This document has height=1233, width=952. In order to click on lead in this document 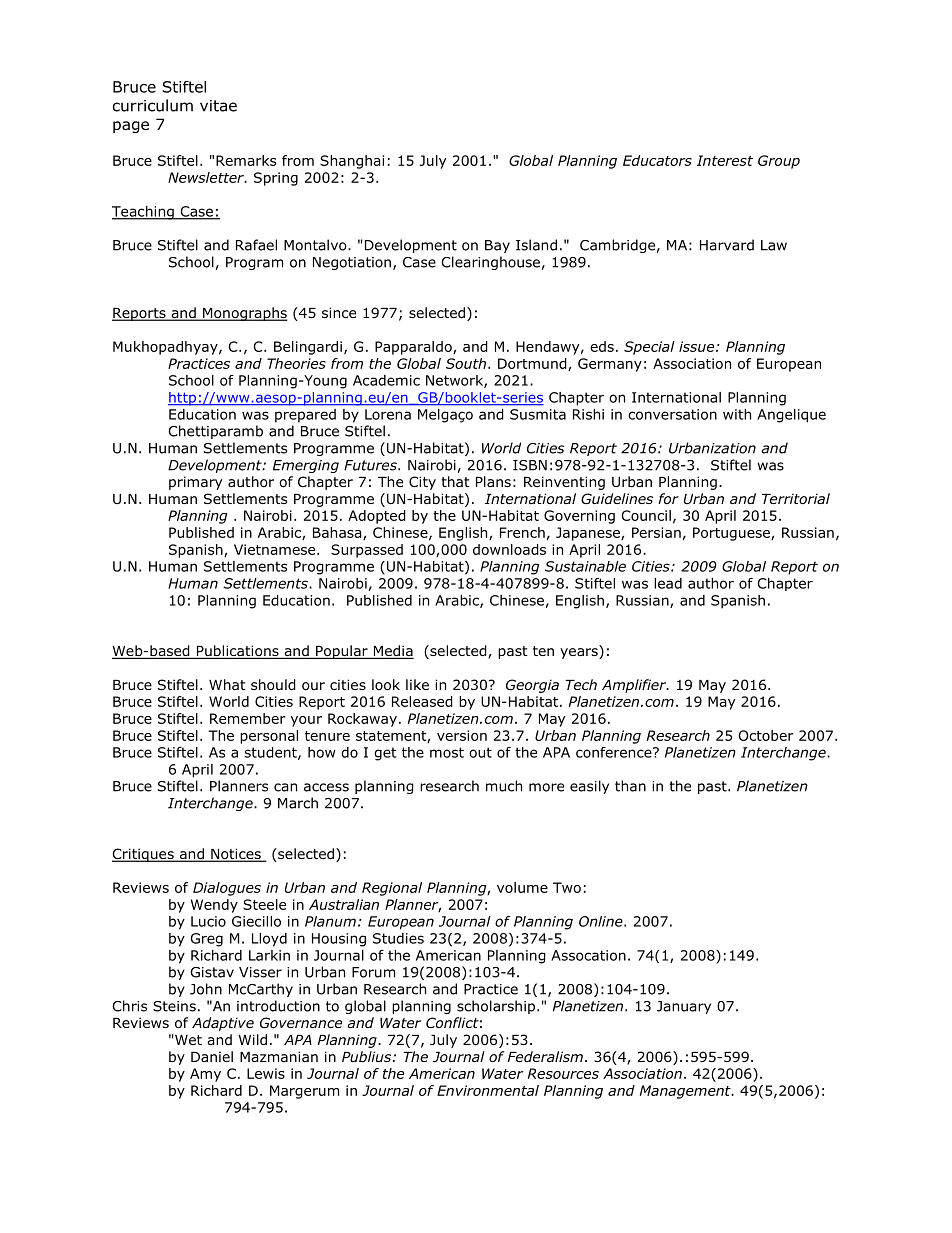, I will do `click(668, 583)`.
